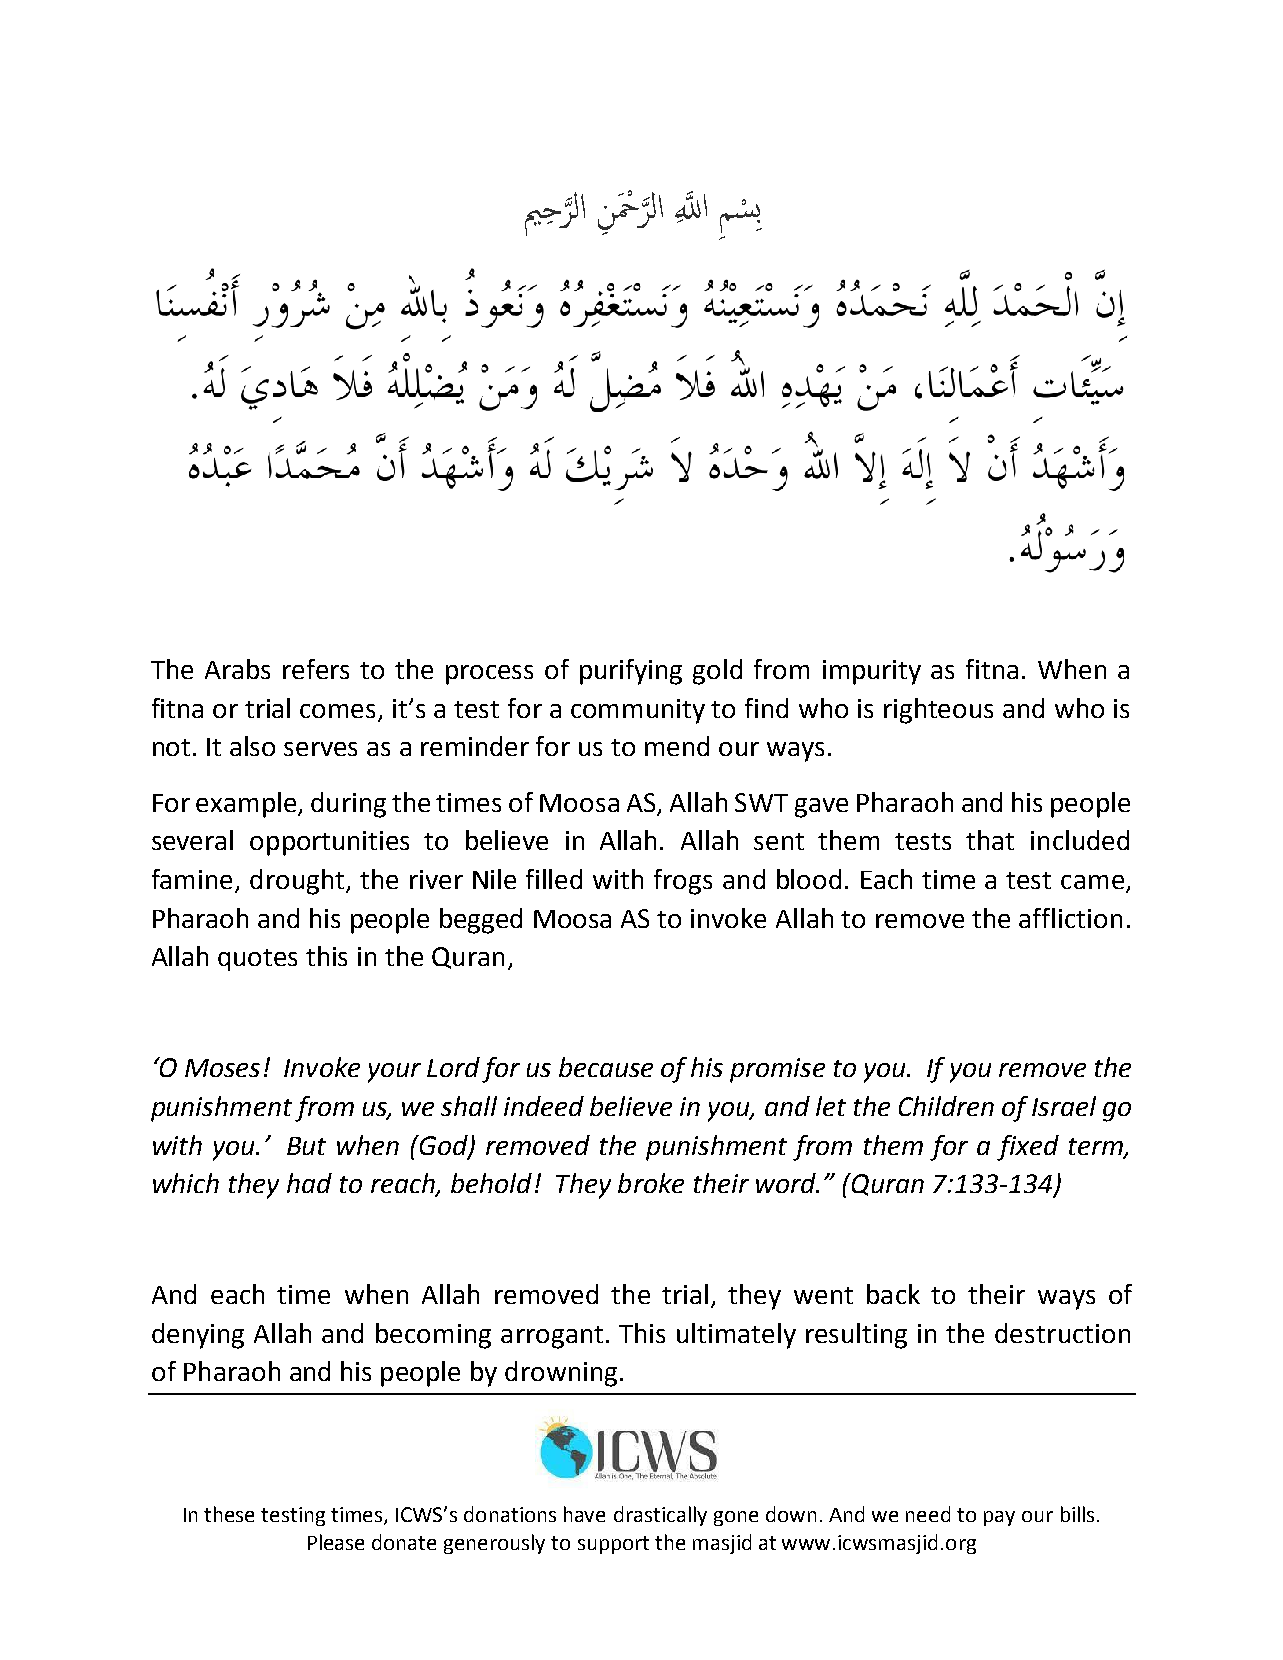 The height and width of the image is (1660, 1283). What do you see at coordinates (1070, 918) in the image?
I see `affliction` at bounding box center [1070, 918].
